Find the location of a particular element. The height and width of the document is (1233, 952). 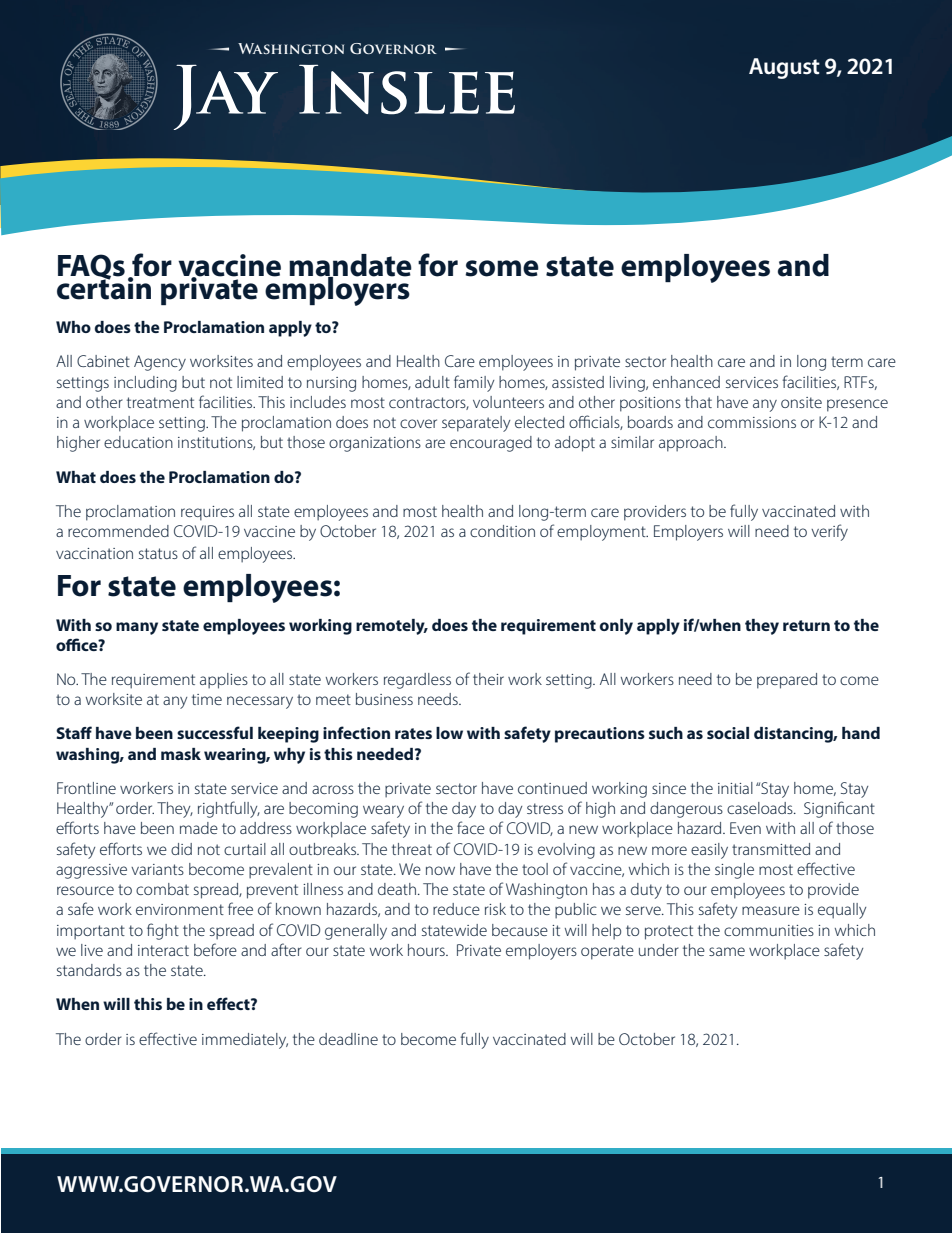

August is located at coordinates (784, 68).
